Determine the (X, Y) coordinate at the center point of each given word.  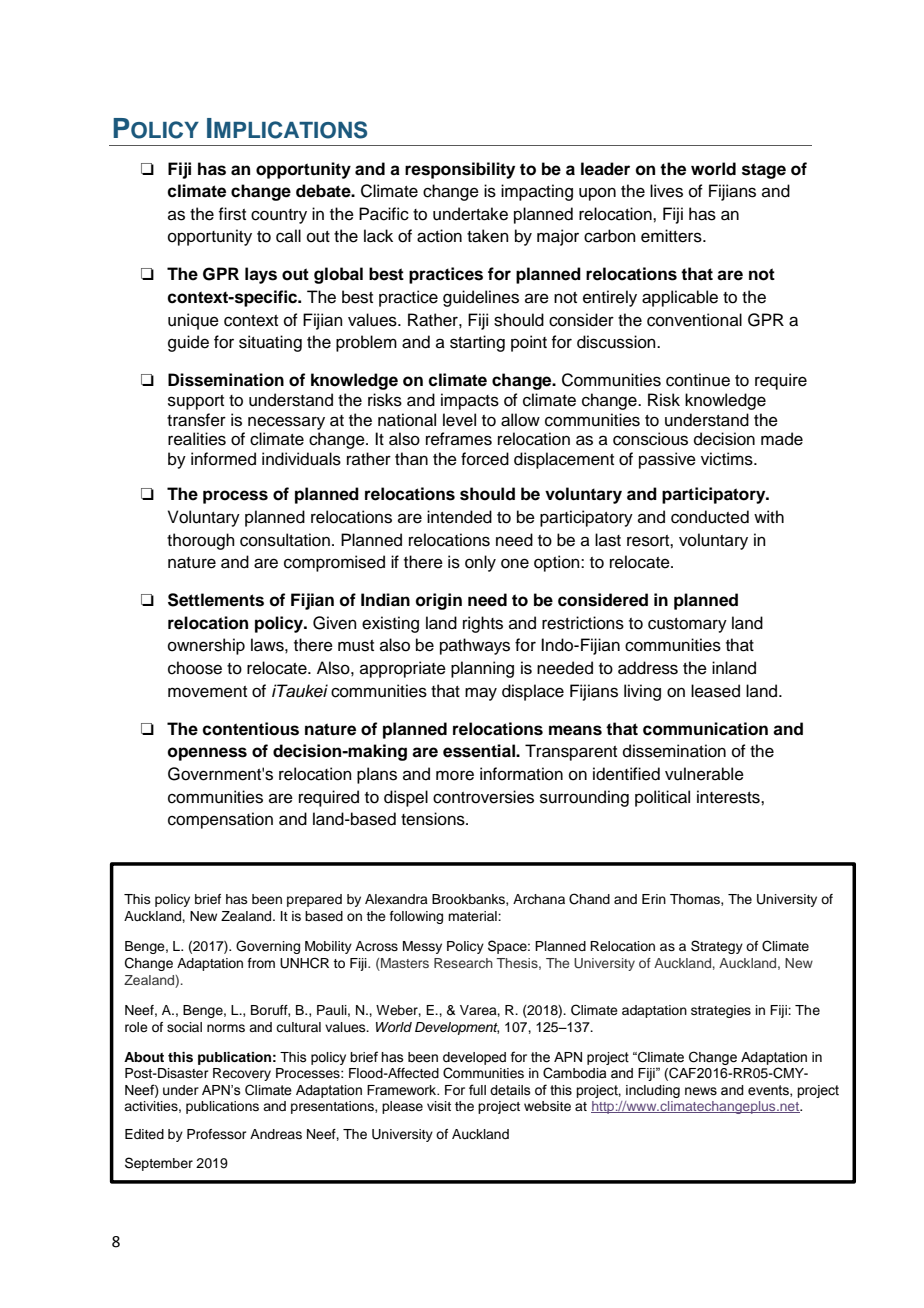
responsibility (460, 170)
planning (482, 669)
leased (715, 691)
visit (439, 1106)
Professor (217, 1134)
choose (195, 668)
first (232, 214)
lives (666, 191)
